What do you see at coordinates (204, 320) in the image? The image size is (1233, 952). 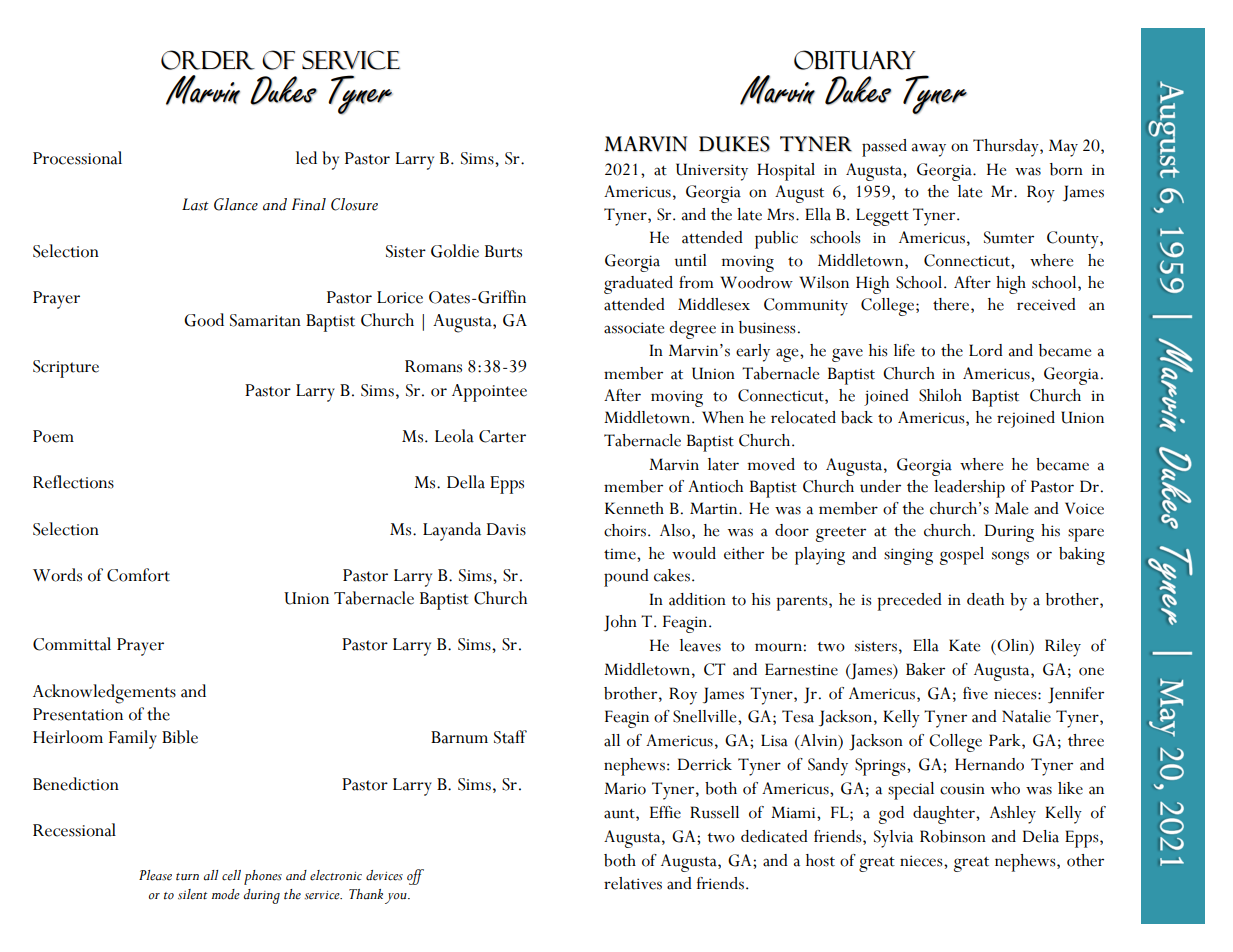 I see `Good` at bounding box center [204, 320].
